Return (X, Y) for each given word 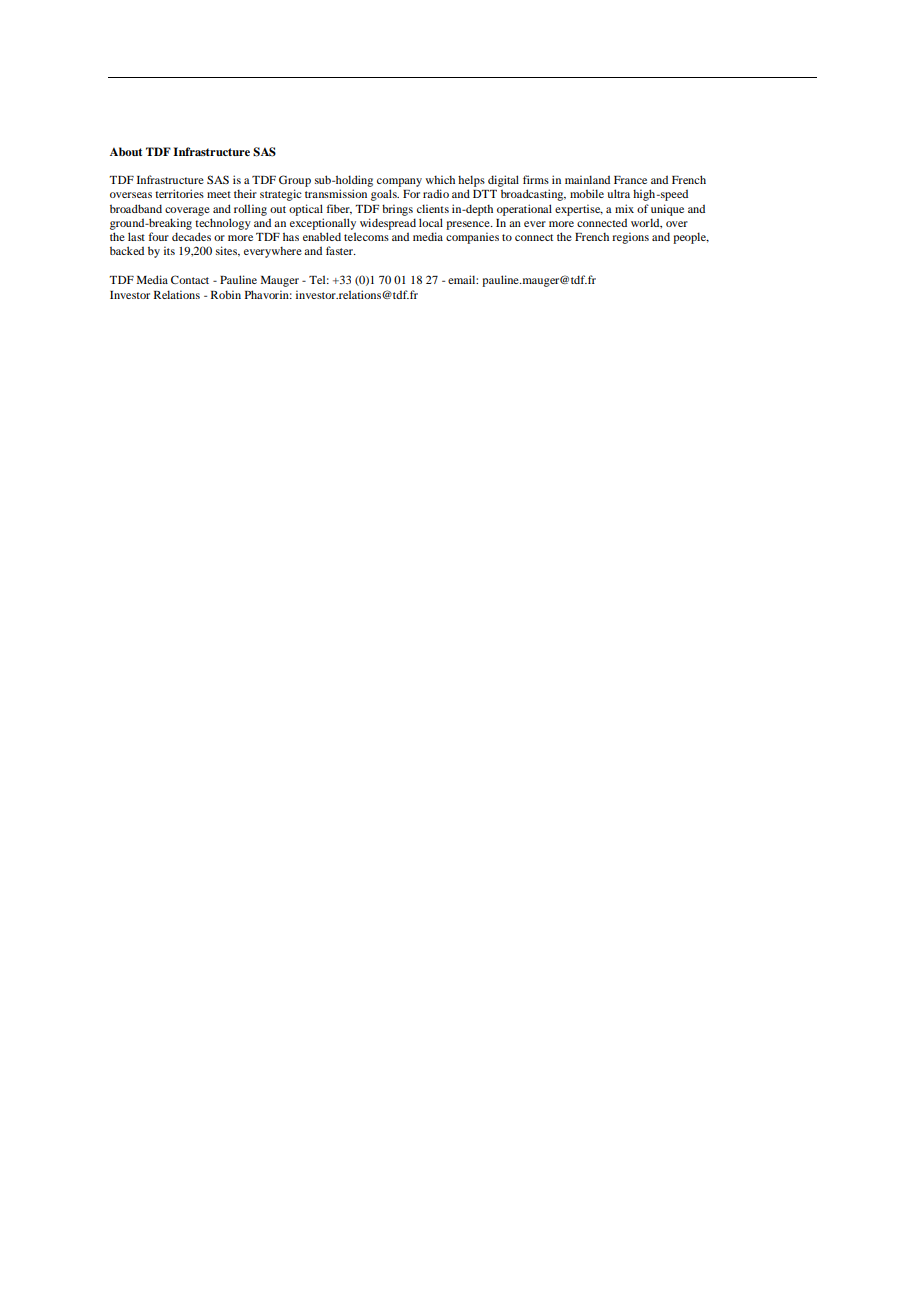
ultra (618, 193)
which (440, 179)
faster (340, 250)
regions (630, 238)
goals (385, 195)
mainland (587, 179)
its (169, 250)
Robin (226, 294)
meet (219, 194)
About (126, 151)
